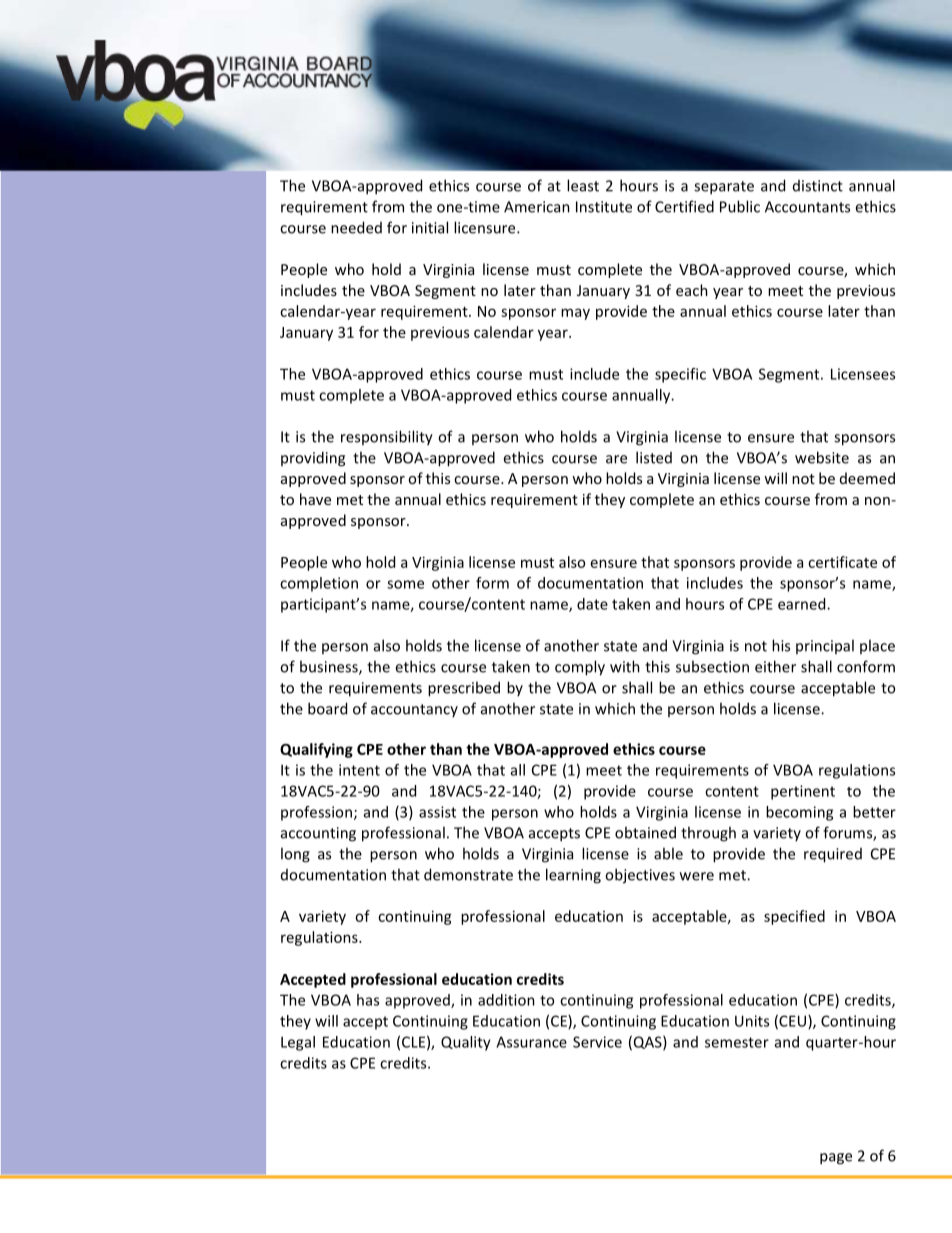 The image size is (952, 1233). Describe the element at coordinates (799, 813) in the screenshot. I see `becoming` at that location.
